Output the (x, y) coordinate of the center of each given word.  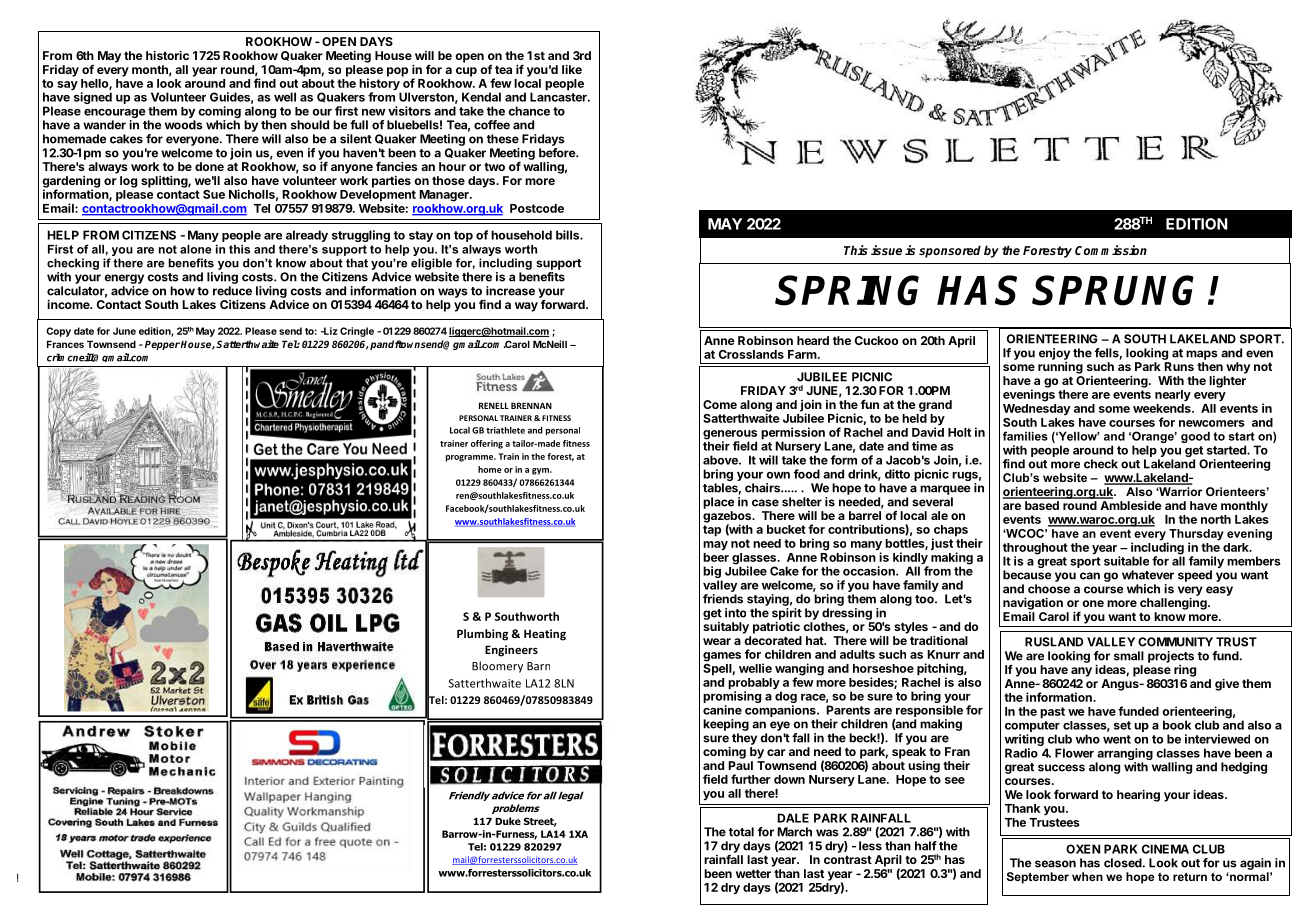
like (572, 69)
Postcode (537, 208)
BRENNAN (531, 405)
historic (167, 55)
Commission (1111, 250)
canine (722, 710)
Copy (58, 332)
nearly (1173, 396)
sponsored (950, 251)
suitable (1126, 561)
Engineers (511, 651)
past (1052, 713)
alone (195, 249)
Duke (508, 821)
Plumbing (482, 635)
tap (712, 531)
